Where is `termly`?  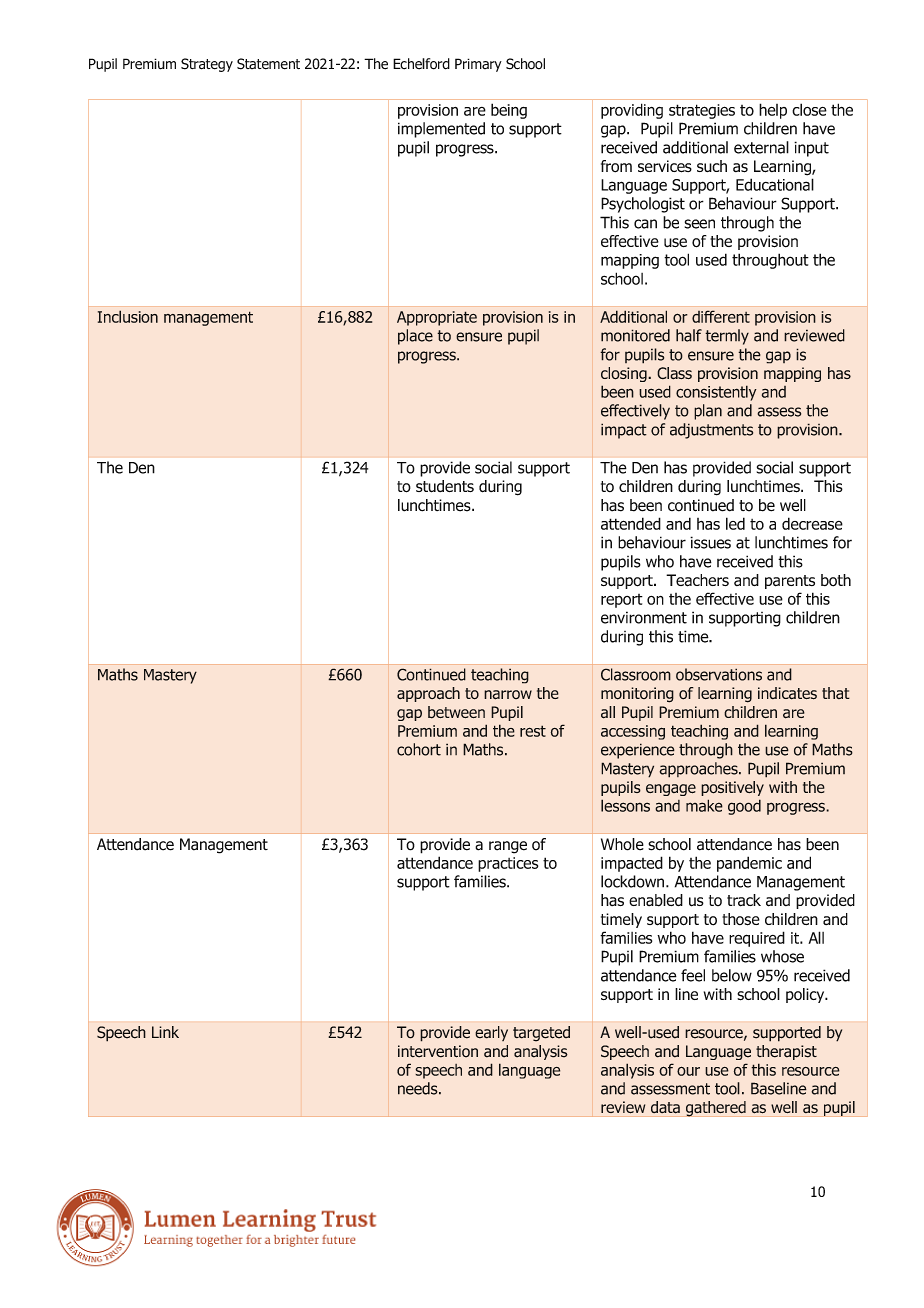
termly is located at coordinates (727, 337).
